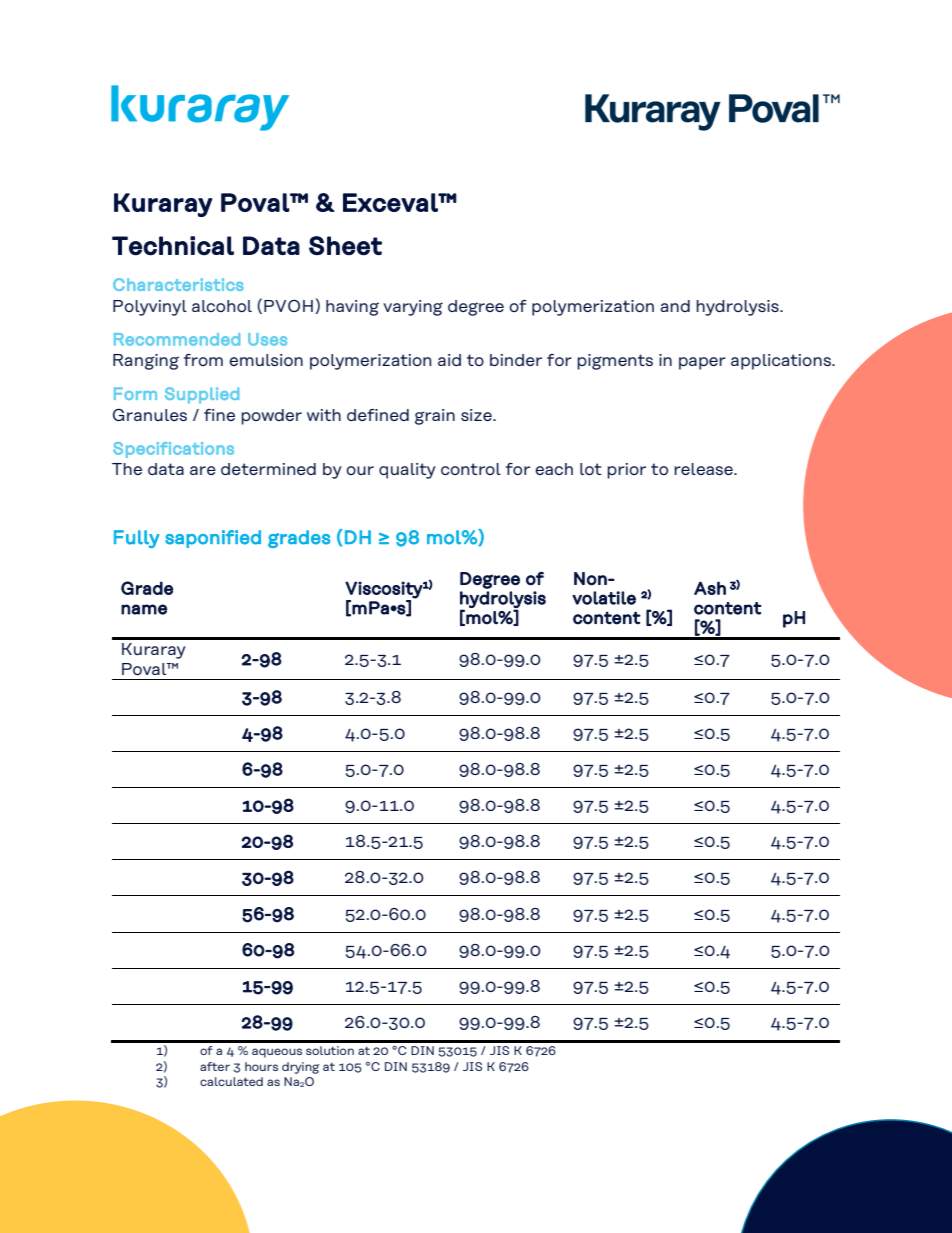  I want to click on after, so click(215, 1066).
